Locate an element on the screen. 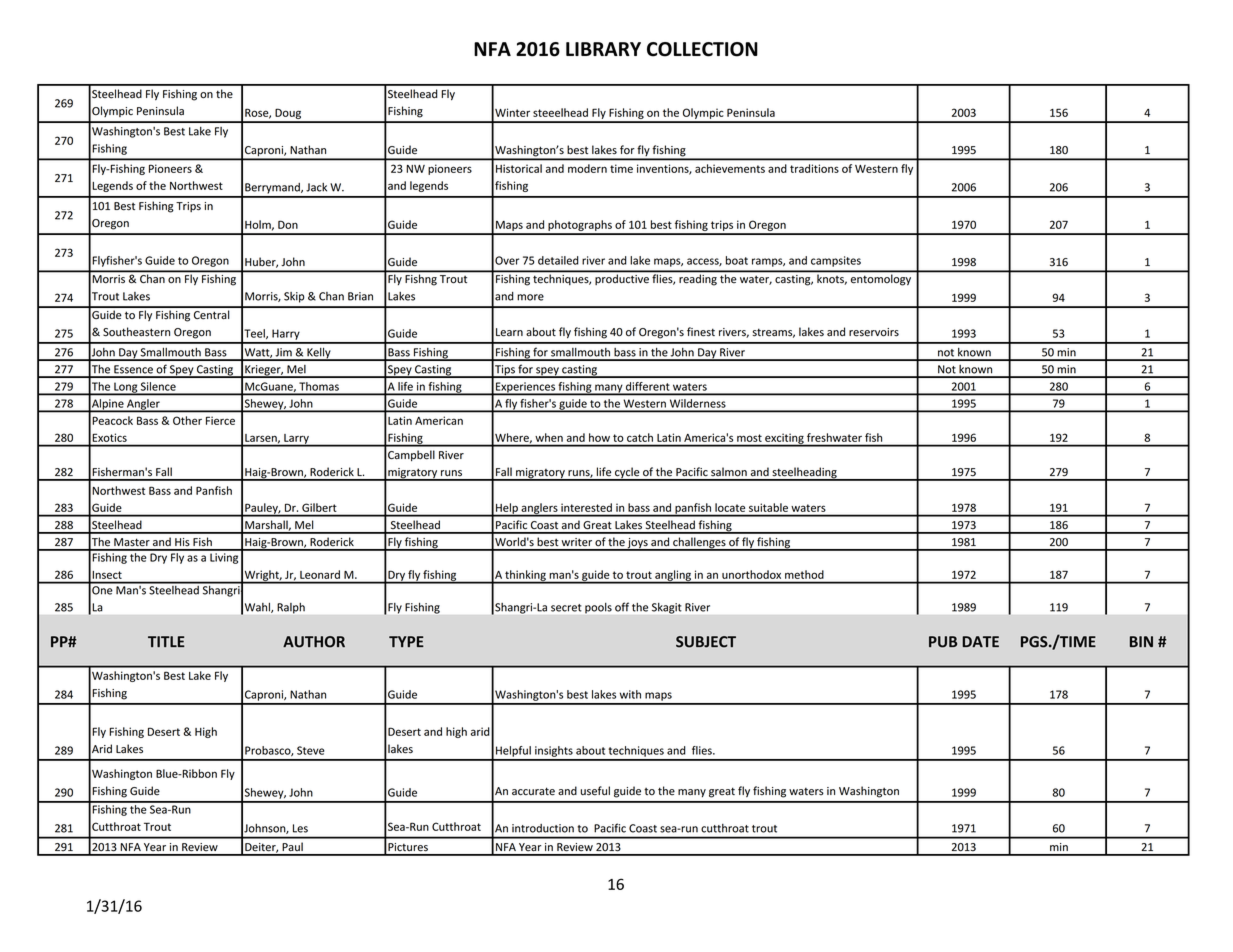  DATE is located at coordinates (980, 641).
